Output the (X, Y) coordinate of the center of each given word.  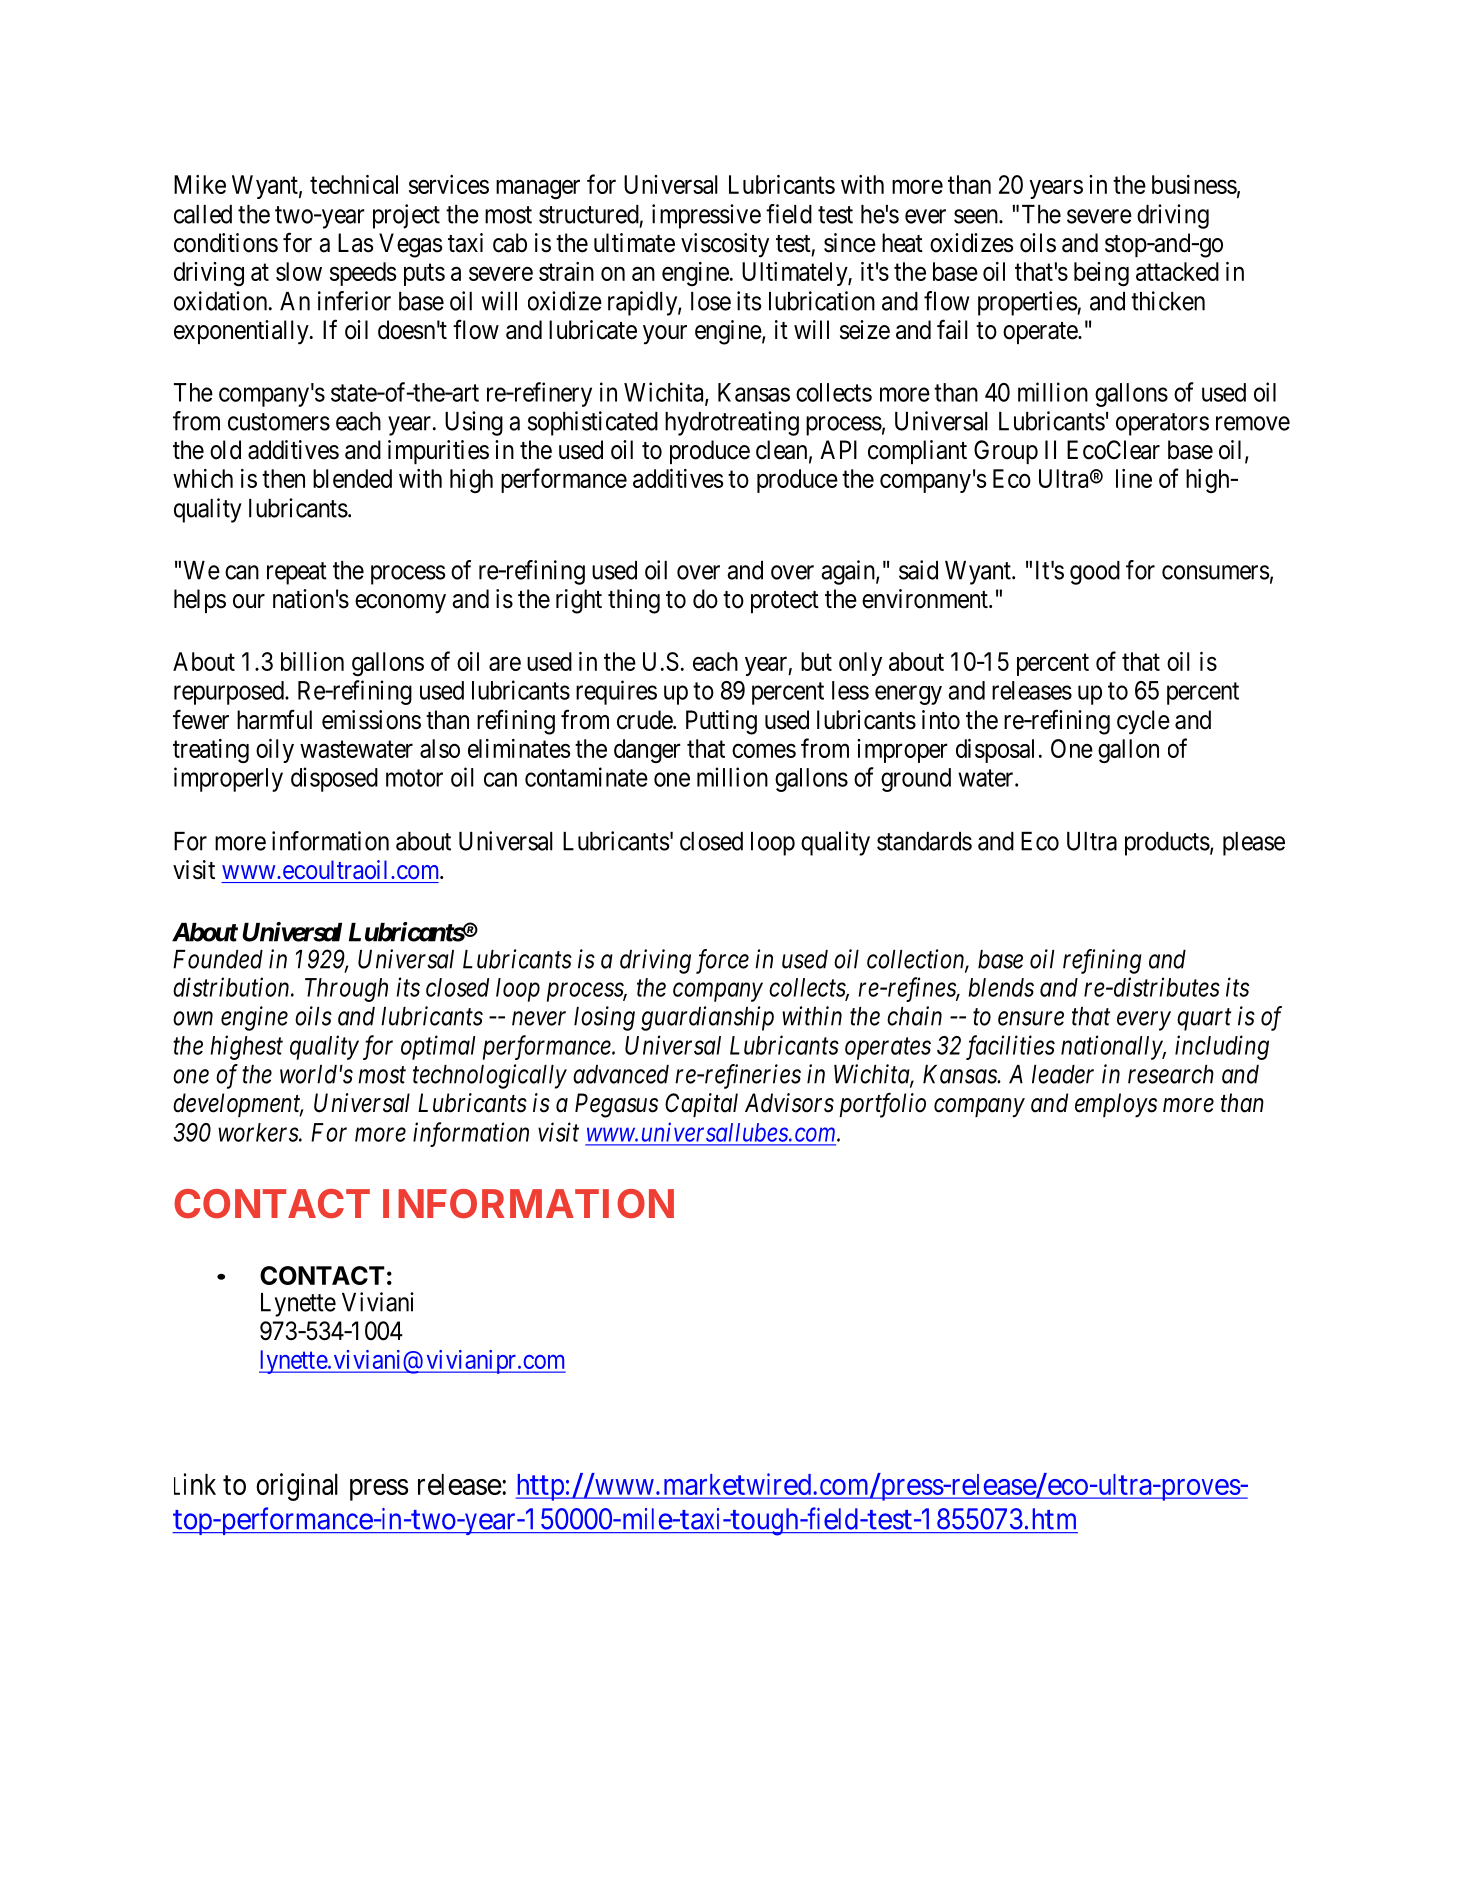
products (1167, 844)
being (1101, 274)
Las (355, 243)
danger (647, 751)
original (297, 1487)
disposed (334, 779)
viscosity (725, 245)
